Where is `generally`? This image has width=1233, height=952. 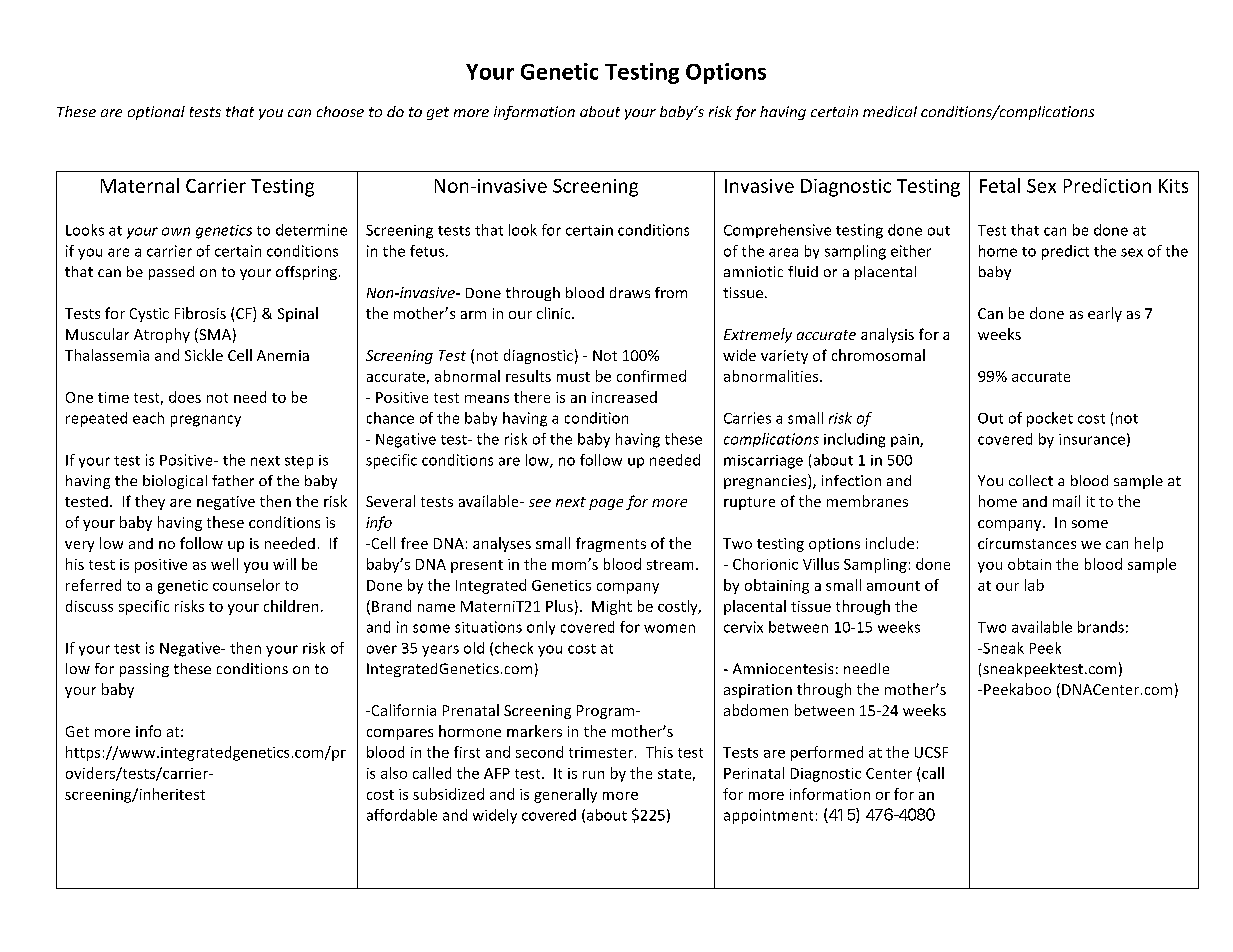
generally is located at coordinates (565, 795).
